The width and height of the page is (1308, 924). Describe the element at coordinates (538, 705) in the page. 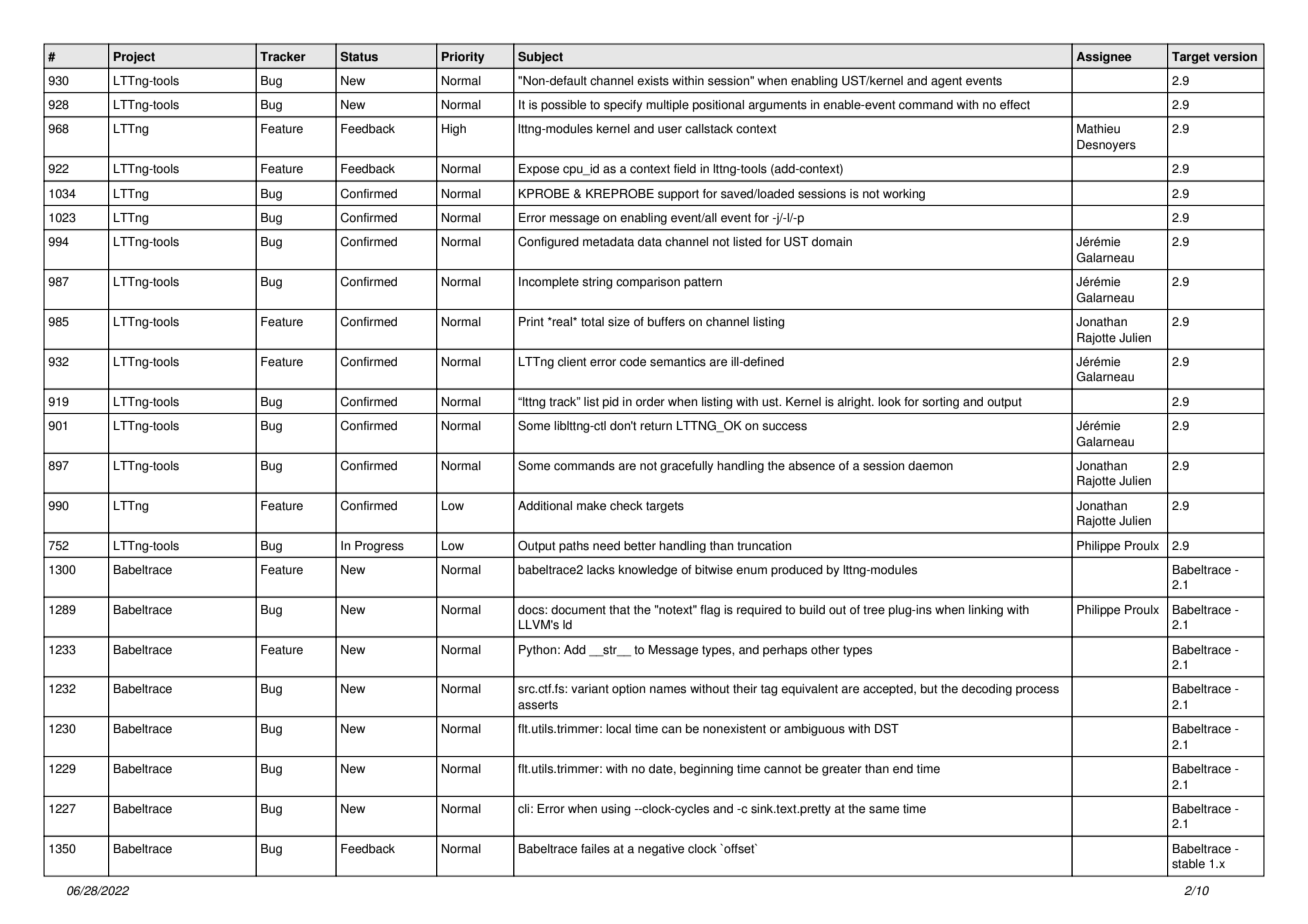

I see `asserts` at that location.
